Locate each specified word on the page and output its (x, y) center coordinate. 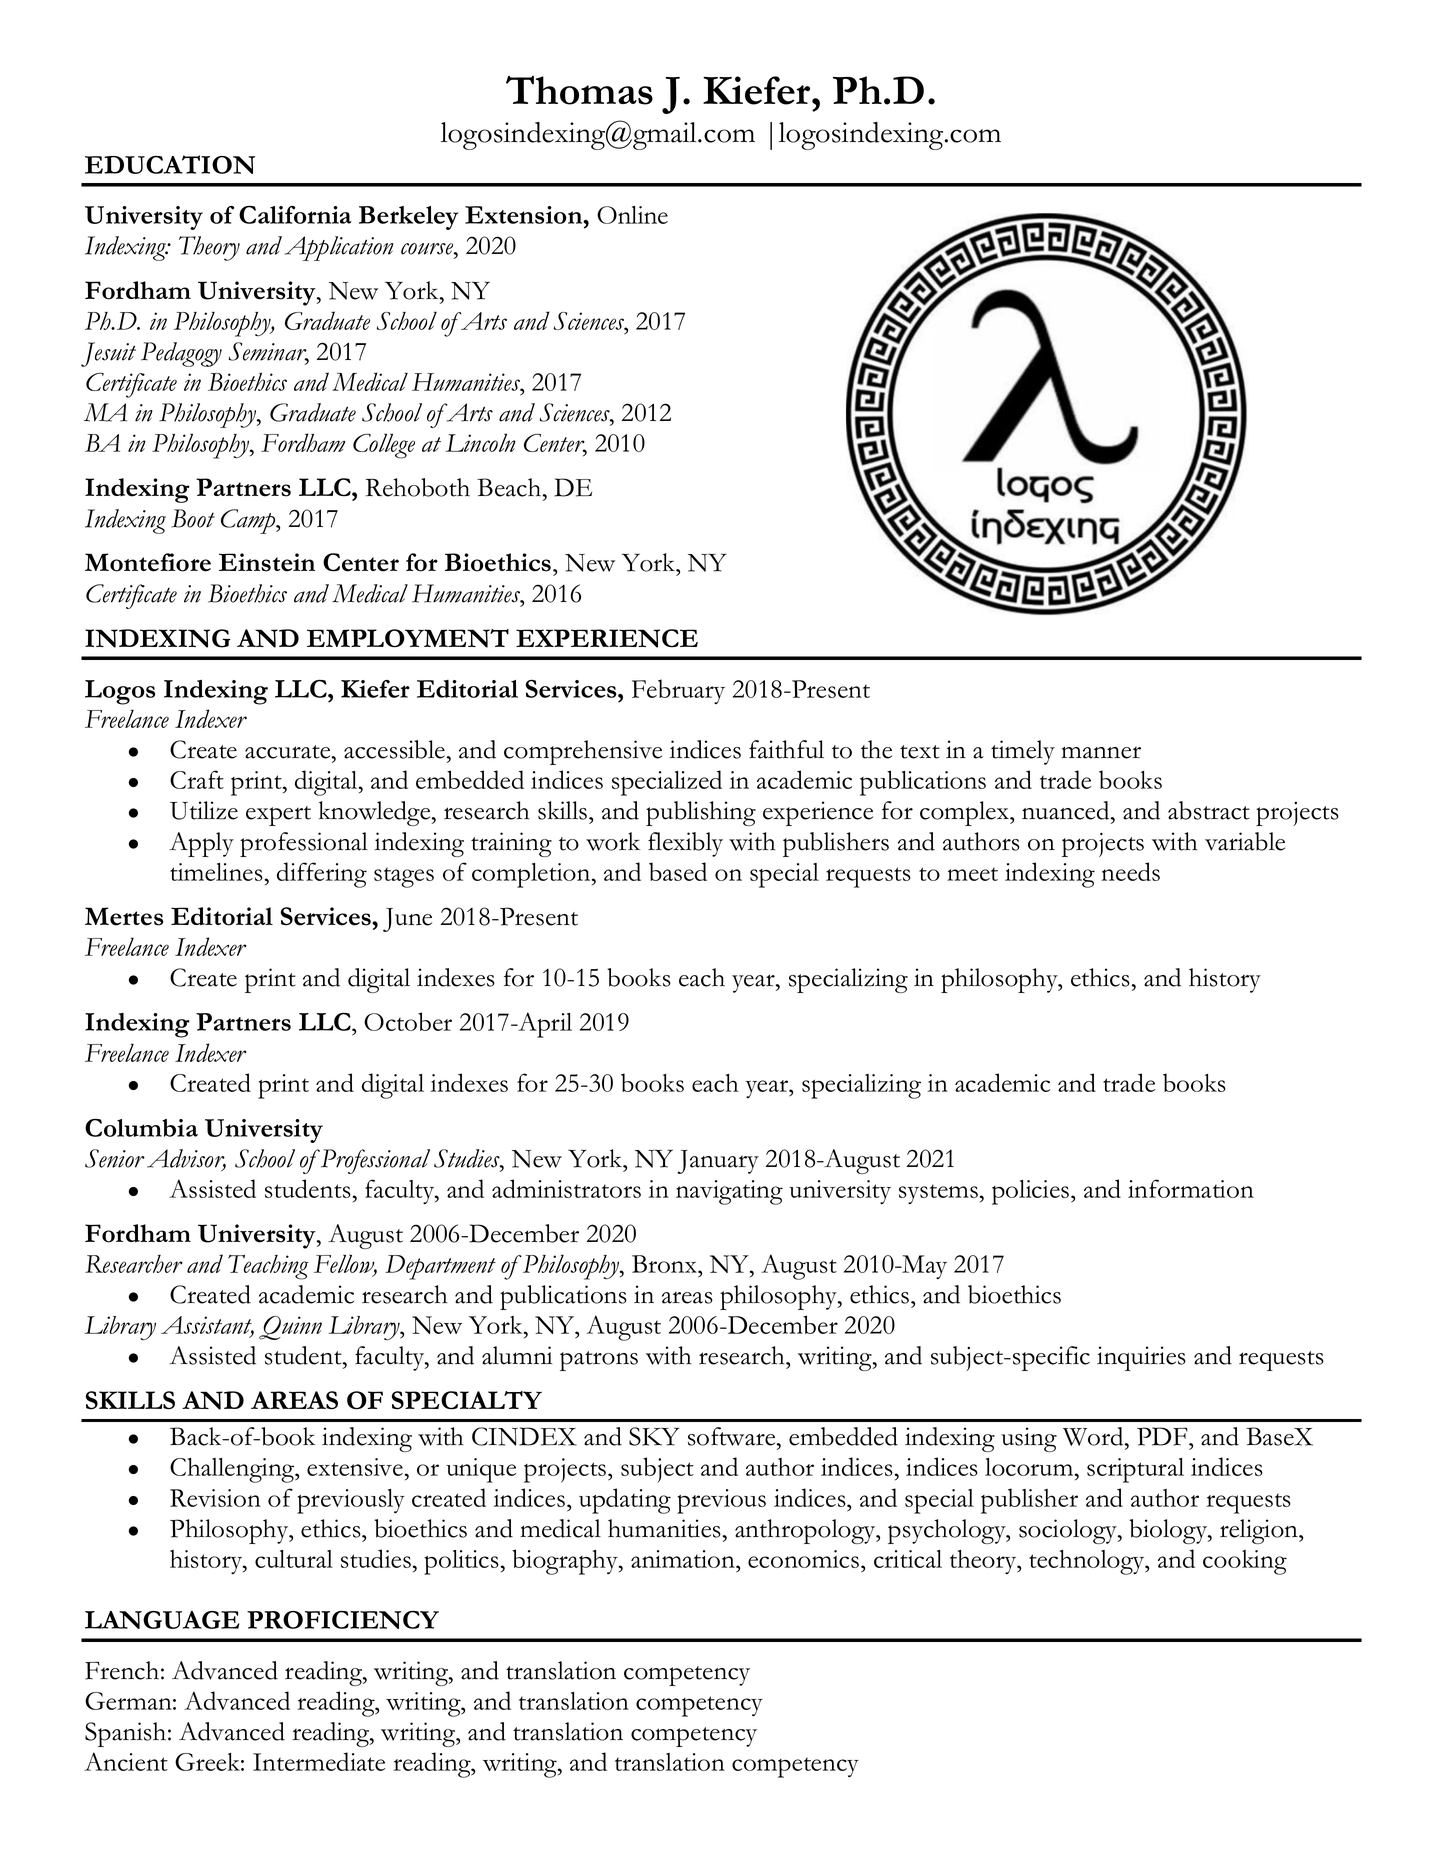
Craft (197, 779)
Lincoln (480, 443)
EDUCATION (170, 164)
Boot (193, 518)
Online (632, 215)
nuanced (1067, 810)
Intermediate (319, 1761)
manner (1101, 752)
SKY (654, 1436)
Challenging (233, 1470)
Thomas (579, 90)
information (1191, 1188)
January (718, 1162)
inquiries (1141, 1358)
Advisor (186, 1159)
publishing (701, 813)
